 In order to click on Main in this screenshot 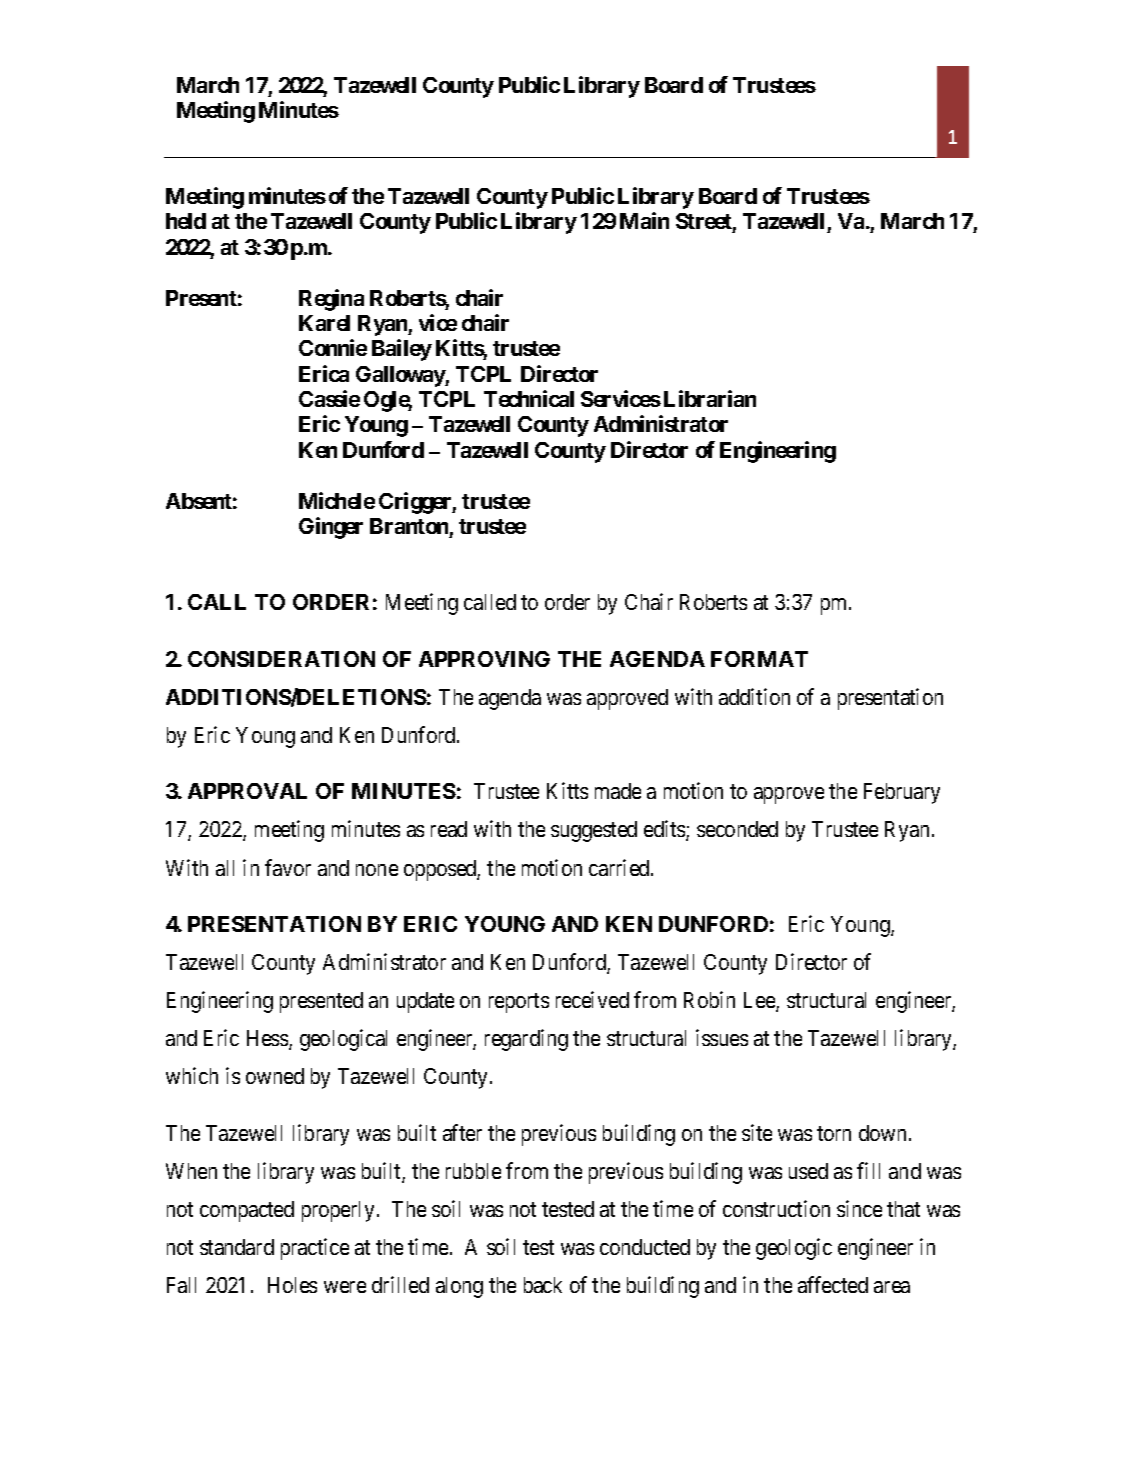, I will do `click(644, 220)`.
